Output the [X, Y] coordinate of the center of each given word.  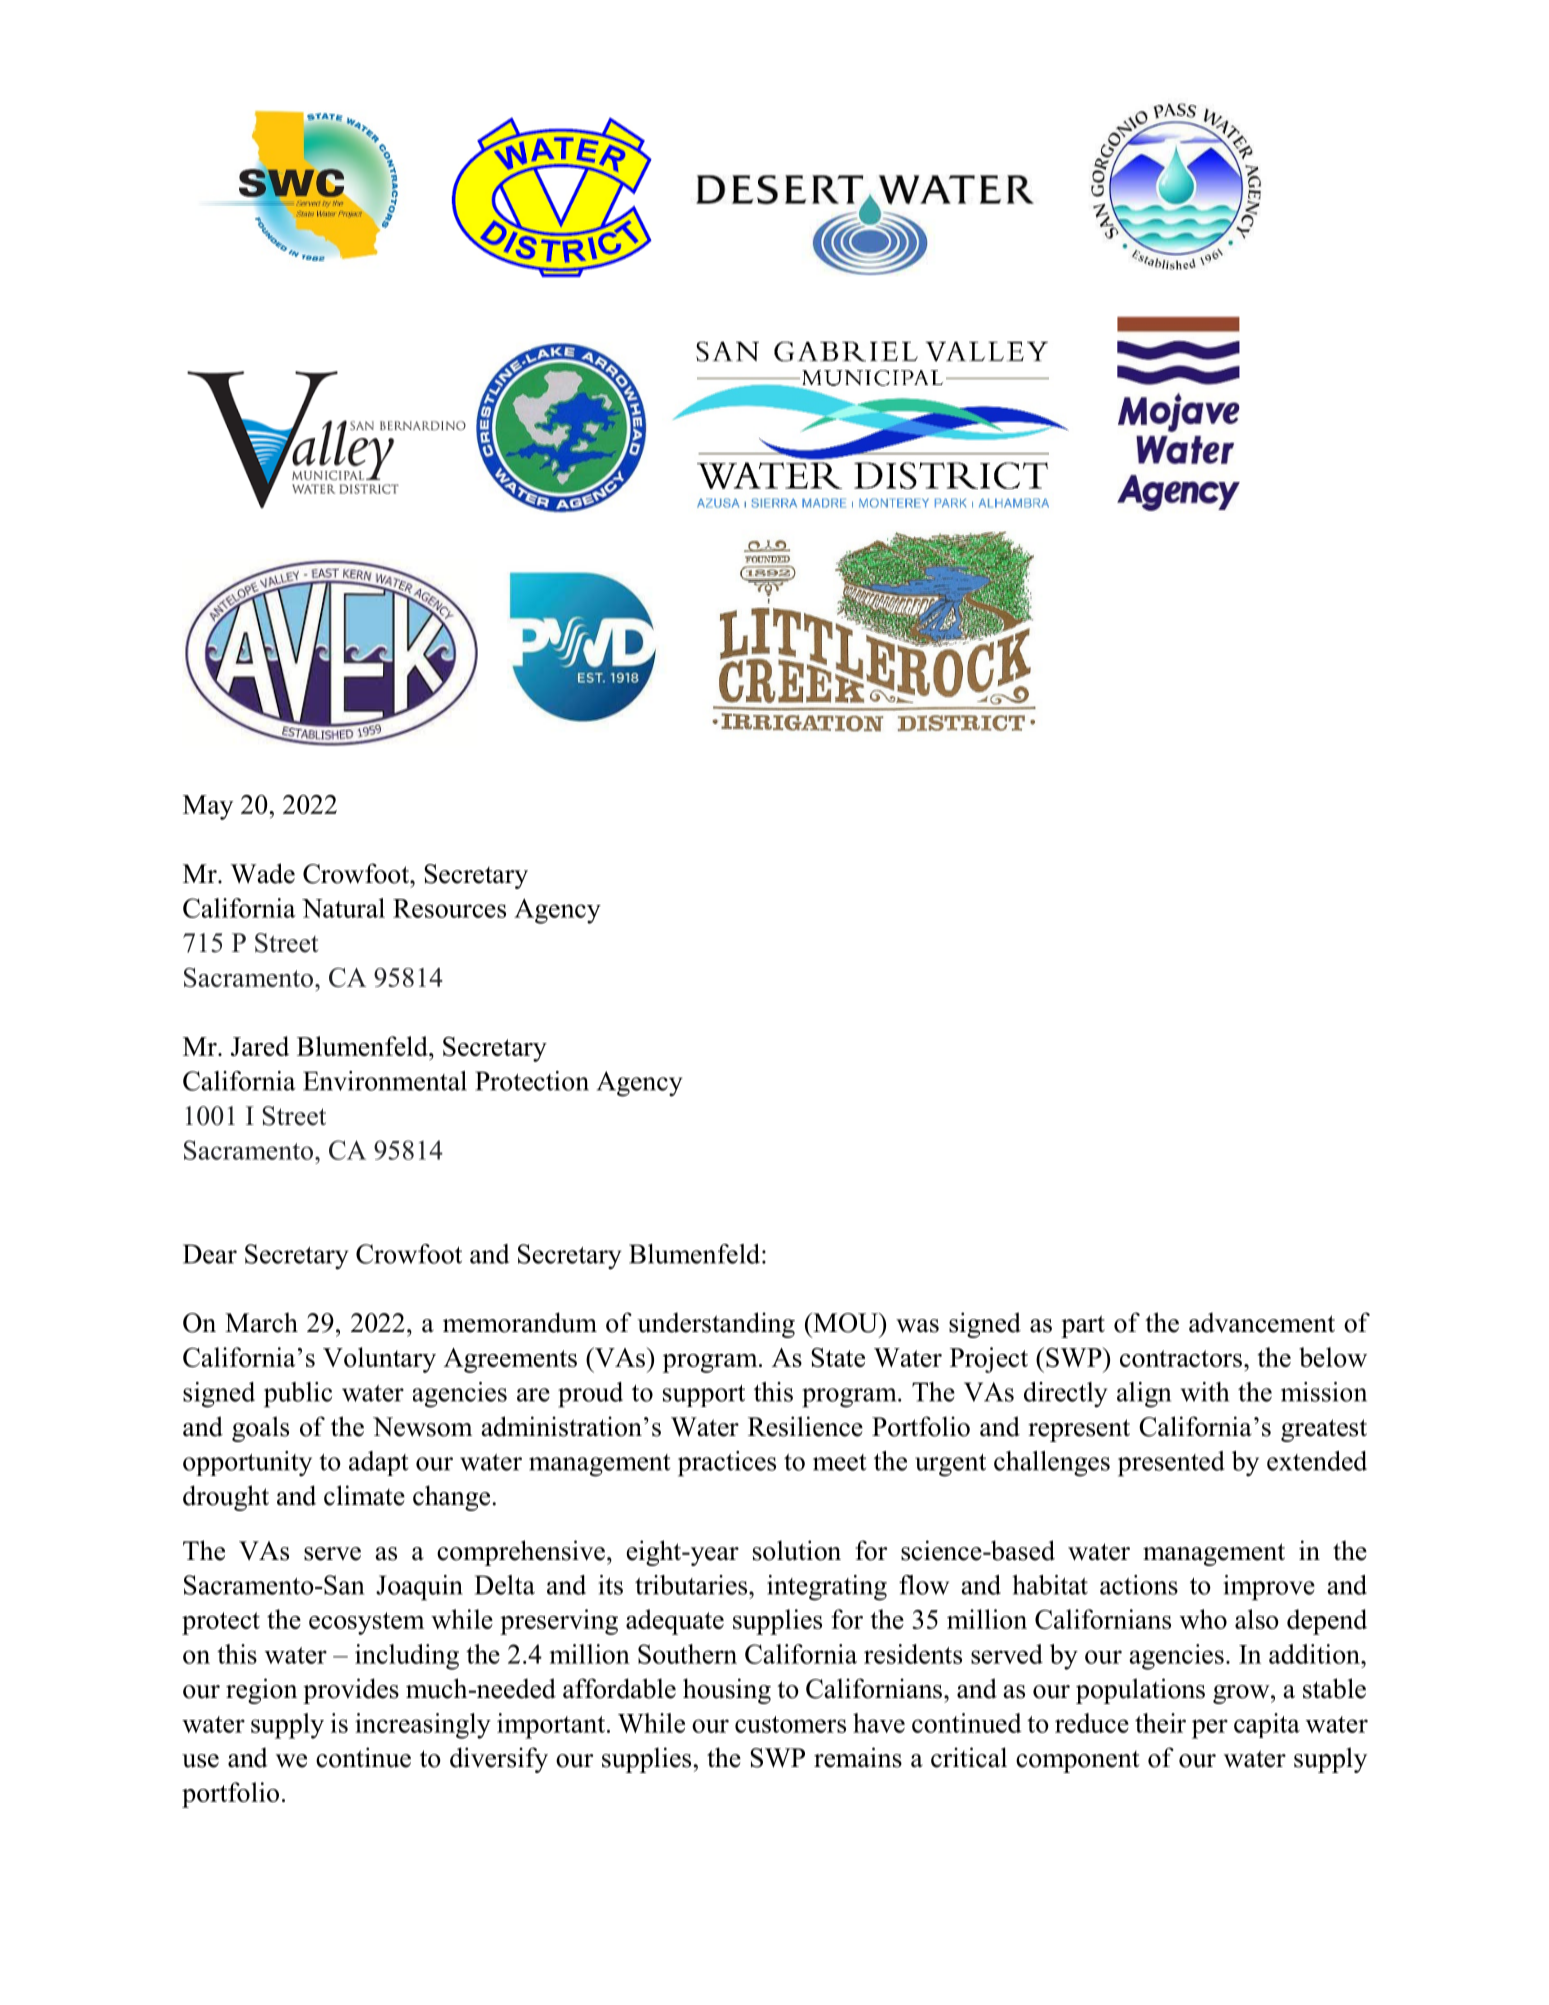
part [1083, 1326]
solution [797, 1550]
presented [1171, 1464]
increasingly [423, 1726]
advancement [1262, 1322]
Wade [262, 873]
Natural [343, 908]
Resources [449, 908]
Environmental [385, 1081]
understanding [716, 1325]
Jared [260, 1046]
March [261, 1322]
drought [226, 1498]
